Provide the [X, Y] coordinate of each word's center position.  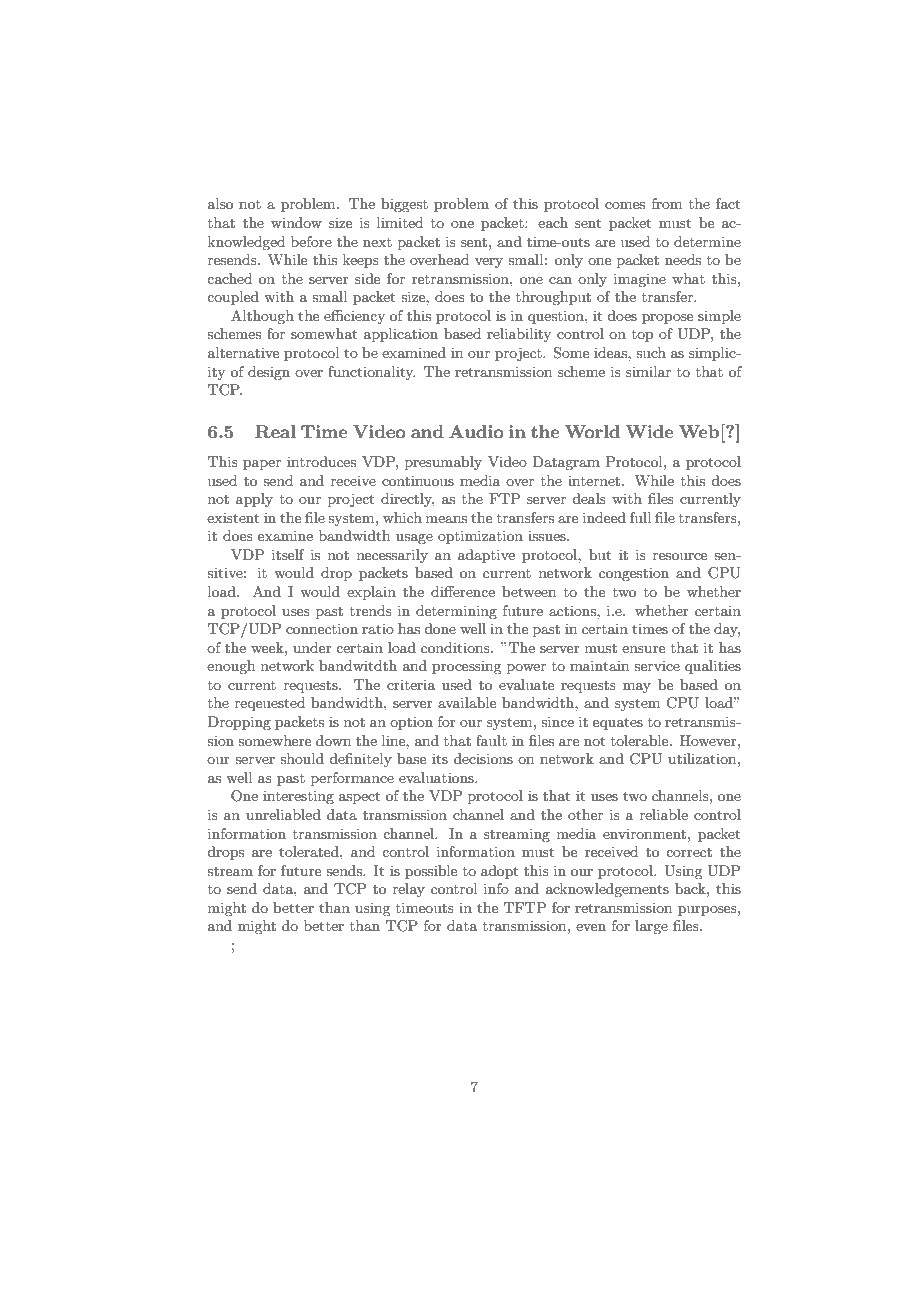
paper [262, 465]
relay [409, 890]
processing [466, 667]
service [657, 665]
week [268, 647]
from [667, 203]
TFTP [525, 907]
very [489, 263]
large [651, 927]
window [296, 222]
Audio [476, 431]
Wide [649, 431]
